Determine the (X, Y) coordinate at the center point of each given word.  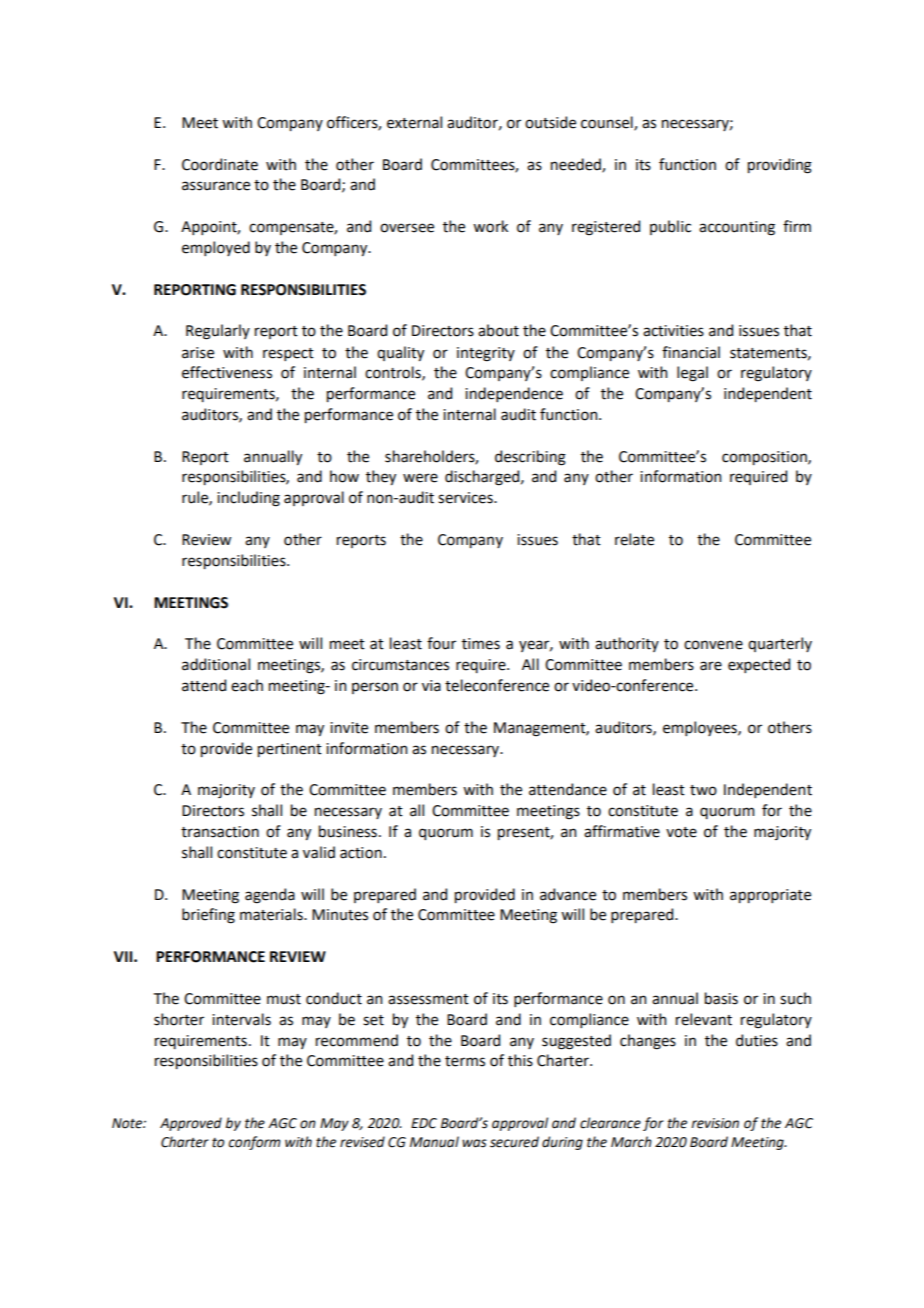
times (481, 644)
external (414, 122)
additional (216, 664)
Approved (191, 1124)
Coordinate (220, 164)
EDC (424, 1123)
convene (713, 645)
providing (780, 166)
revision (715, 1123)
